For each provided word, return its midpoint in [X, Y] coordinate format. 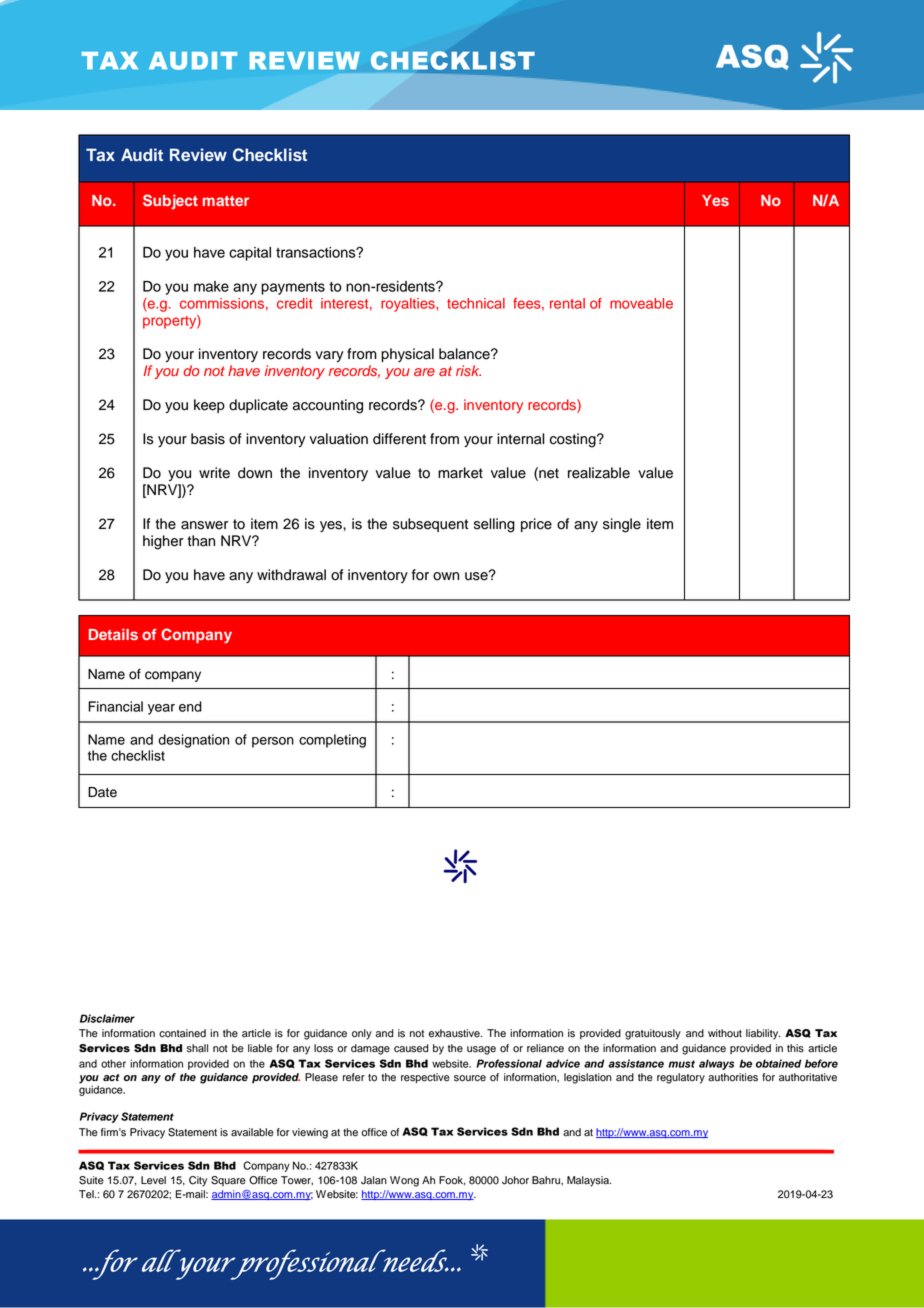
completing [332, 741]
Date [102, 792]
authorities [733, 1077]
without [725, 1033]
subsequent [430, 525]
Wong [404, 1181]
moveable [641, 303]
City [198, 1181]
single [622, 525]
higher [163, 542]
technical [476, 303]
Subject [170, 202]
